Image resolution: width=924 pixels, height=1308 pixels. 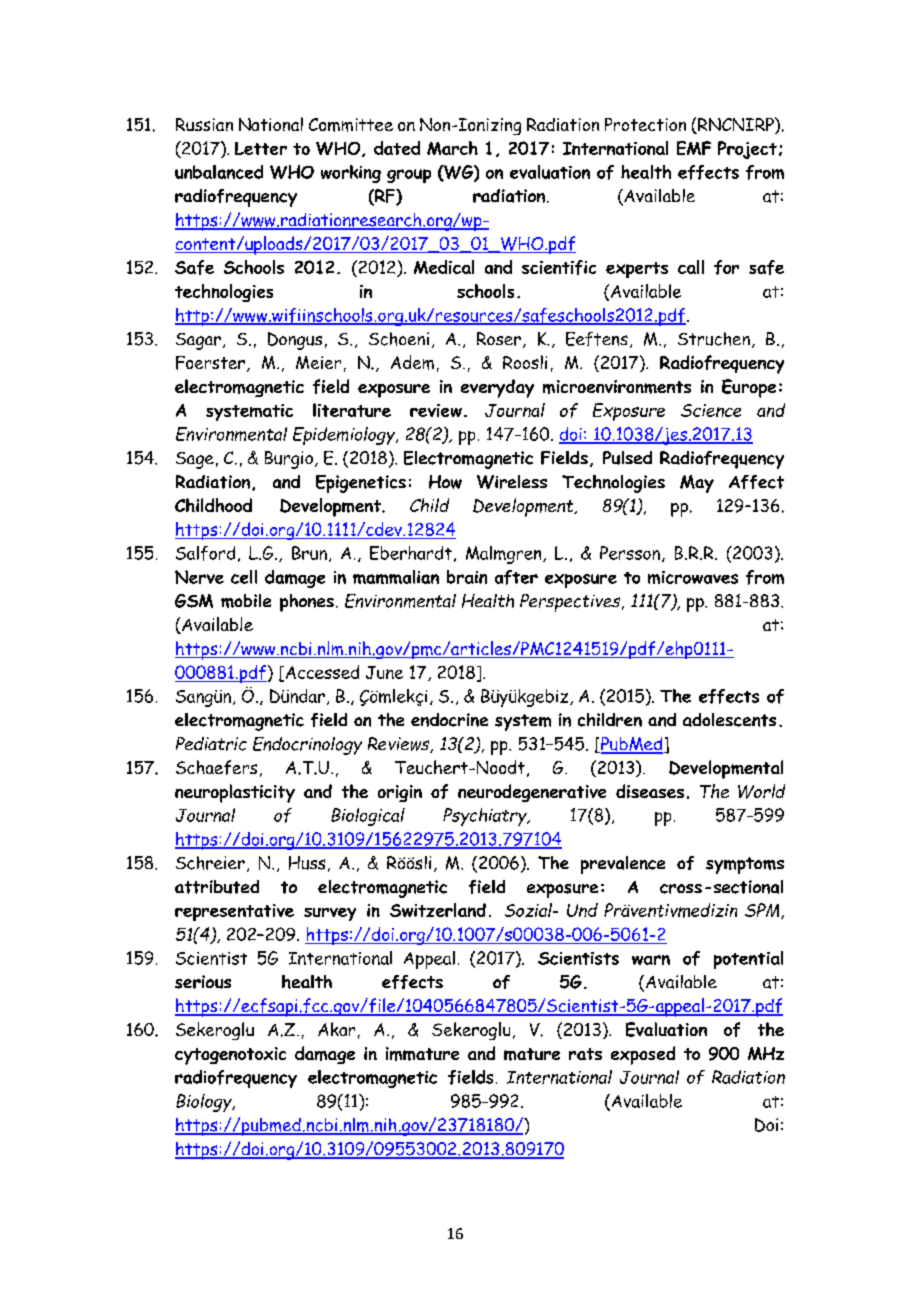 What do you see at coordinates (438, 910) in the screenshot?
I see `Switzerland` at bounding box center [438, 910].
